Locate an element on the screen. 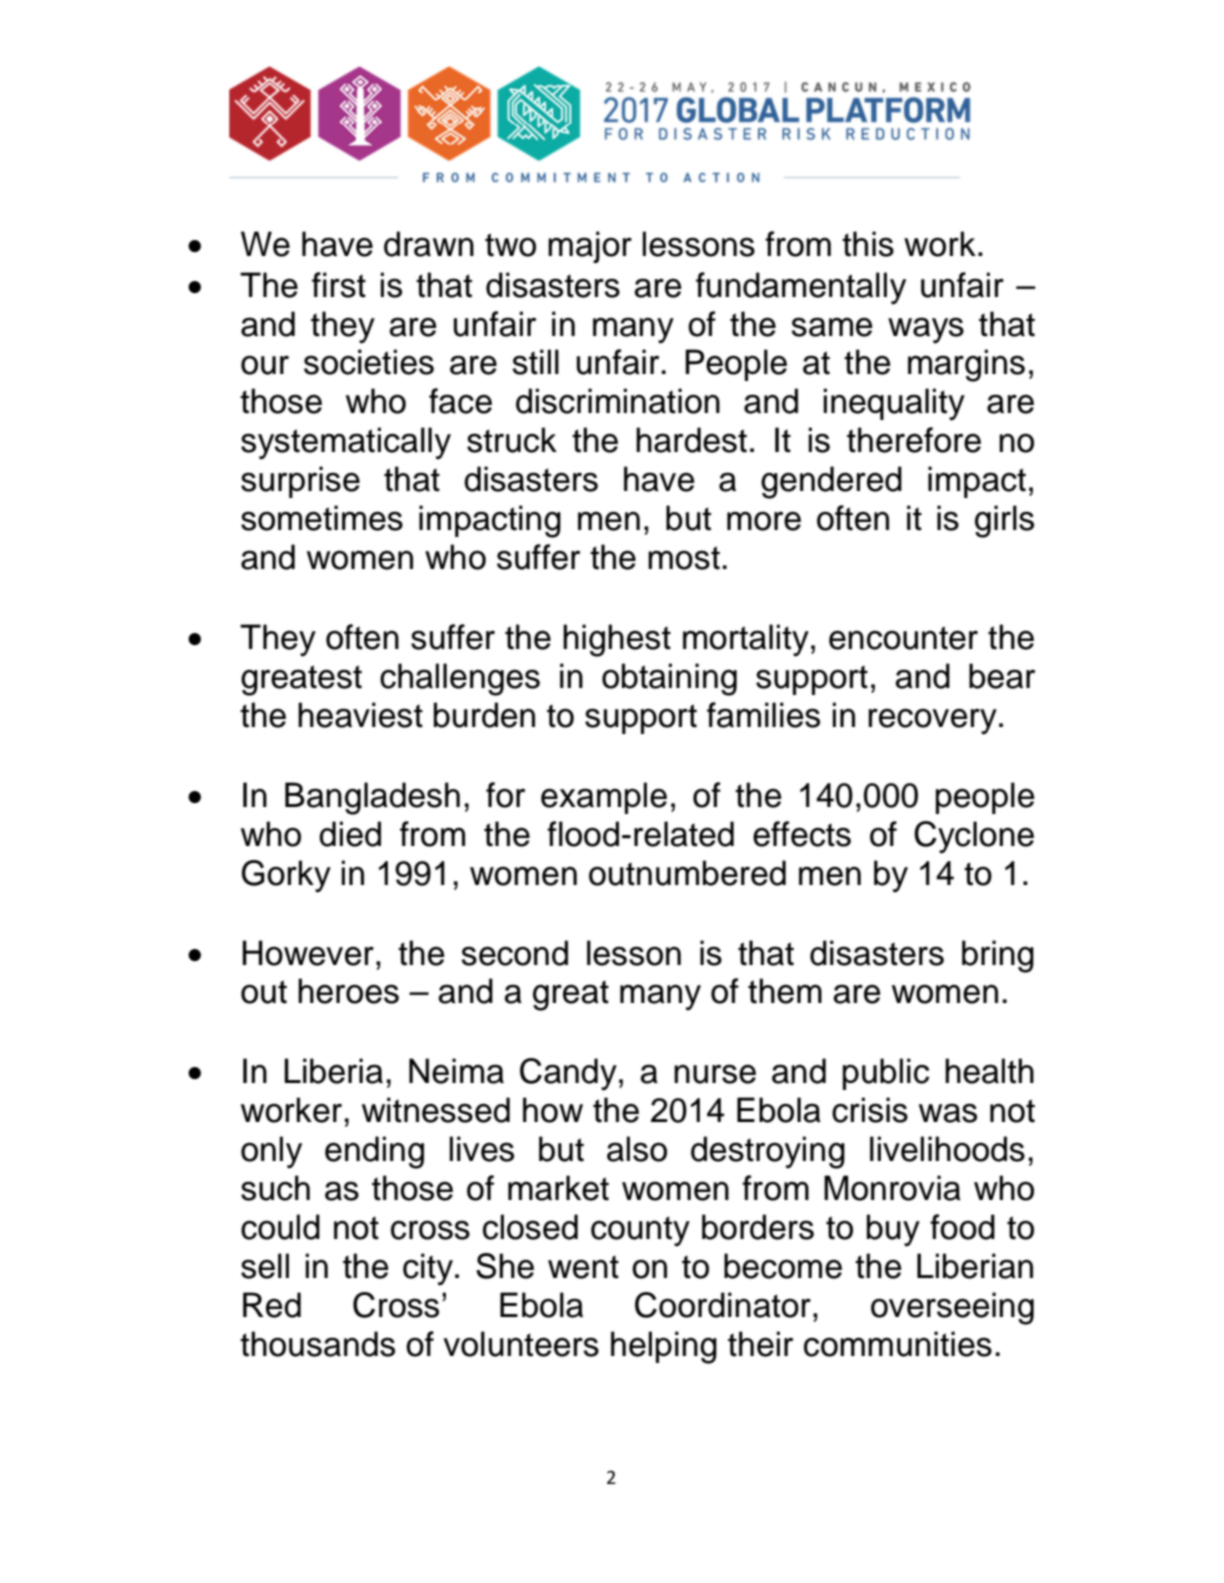 The height and width of the screenshot is (1583, 1224). major is located at coordinates (590, 247).
